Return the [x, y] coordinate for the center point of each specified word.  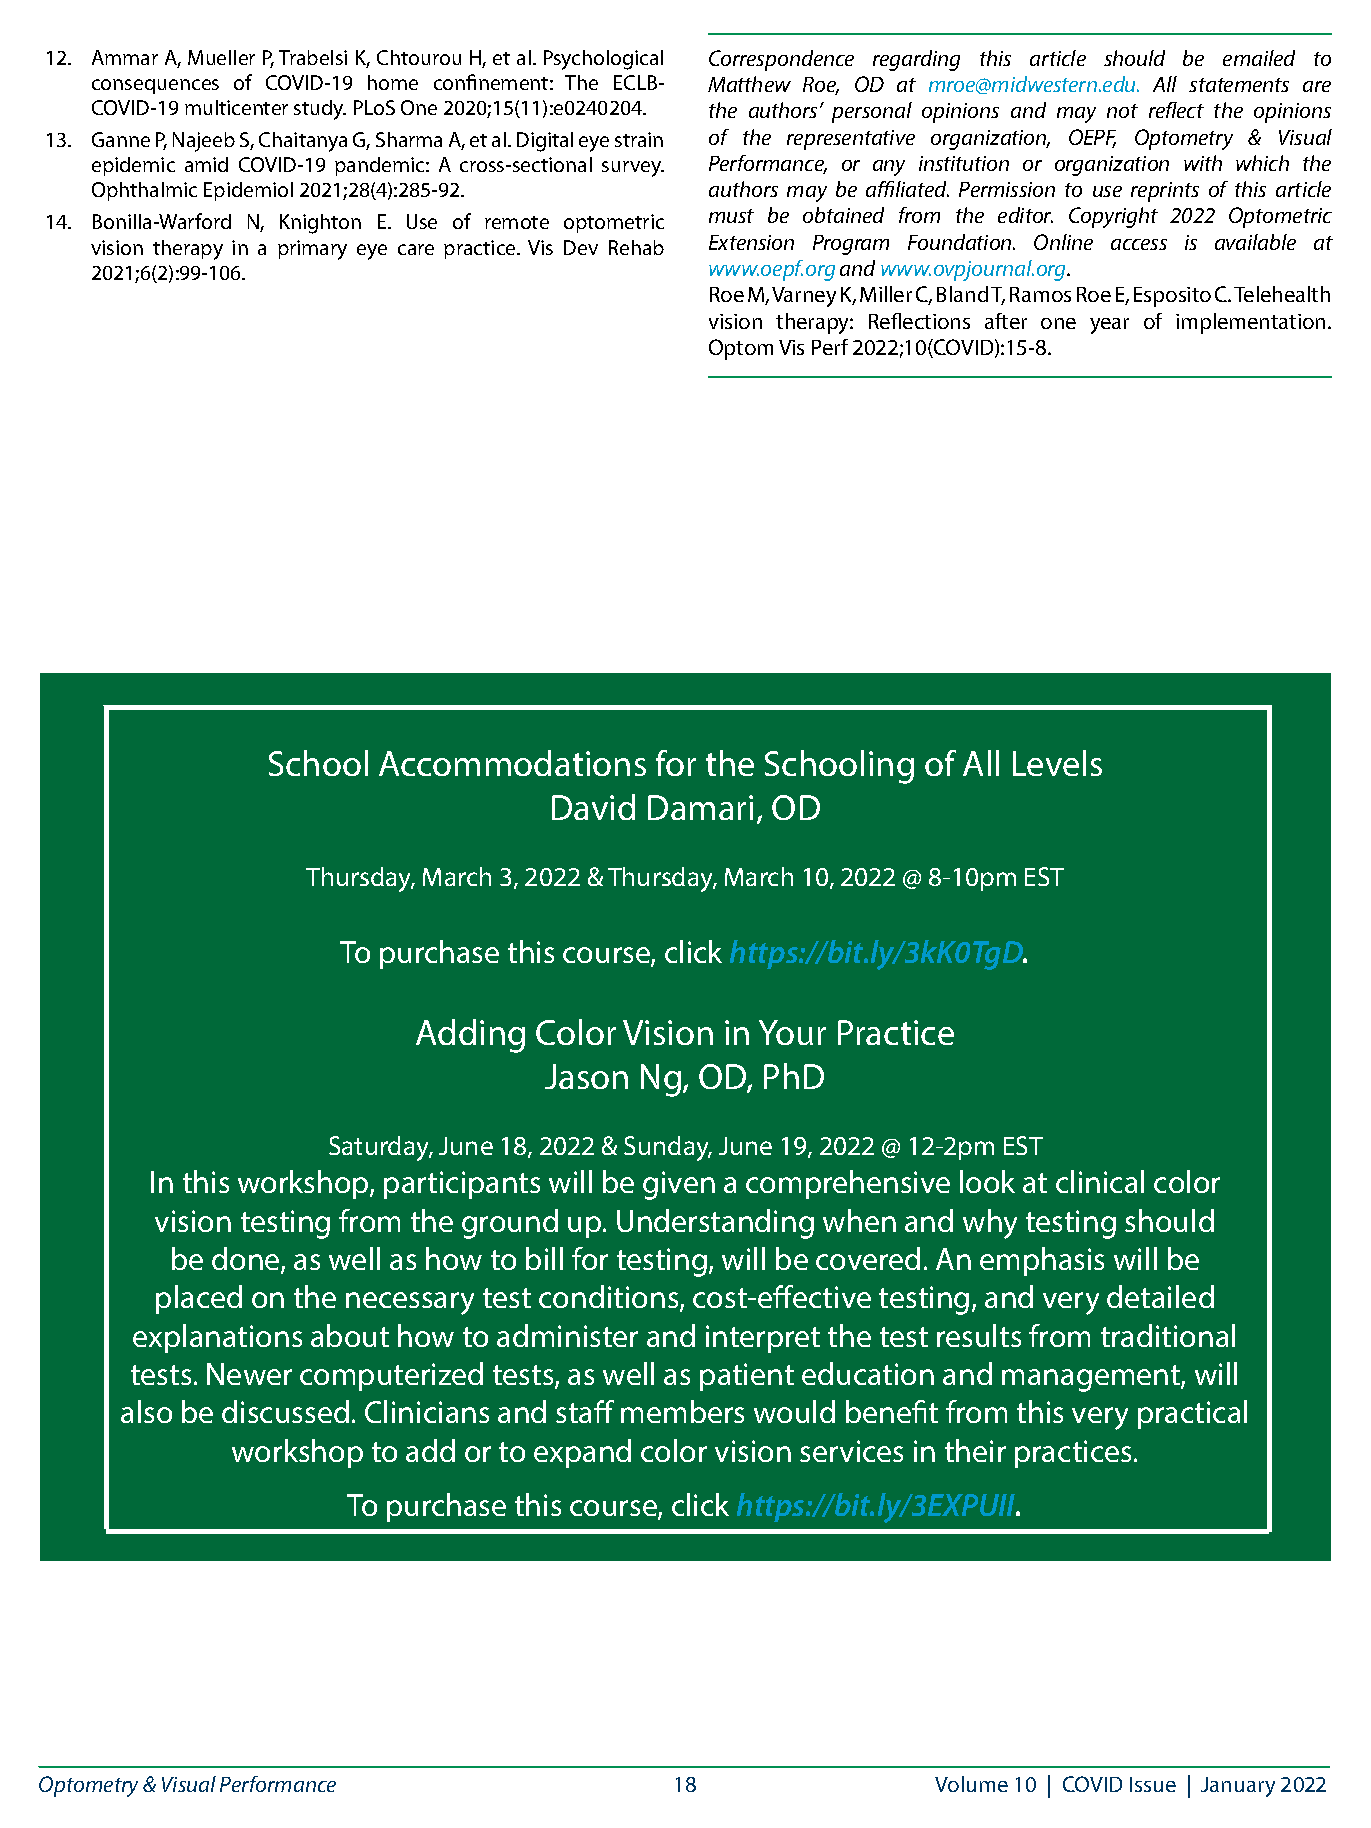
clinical [1100, 1181]
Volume [971, 1784]
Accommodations [512, 763]
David [593, 807]
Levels [1057, 763]
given [679, 1185]
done [247, 1260]
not [1122, 111]
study [320, 110]
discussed [285, 1411]
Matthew [749, 84]
